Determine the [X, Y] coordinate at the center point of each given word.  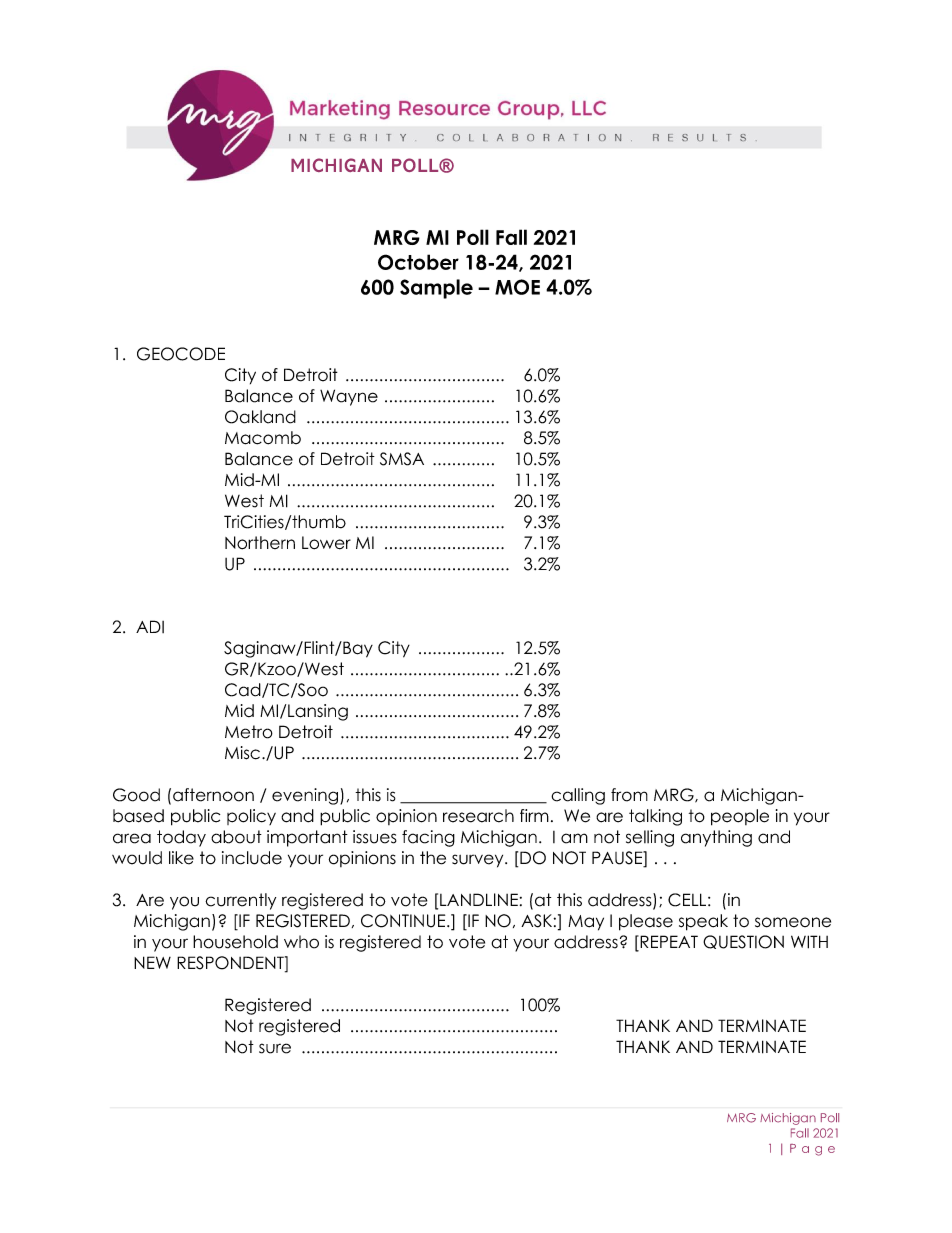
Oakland [260, 417]
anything [716, 838]
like [181, 858]
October [418, 262]
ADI [150, 626]
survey [479, 861]
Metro [249, 732]
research [478, 816]
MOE [517, 287]
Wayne [349, 397]
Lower [326, 543]
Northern [260, 543]
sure [275, 1048]
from [629, 795]
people [740, 817]
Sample [436, 289]
